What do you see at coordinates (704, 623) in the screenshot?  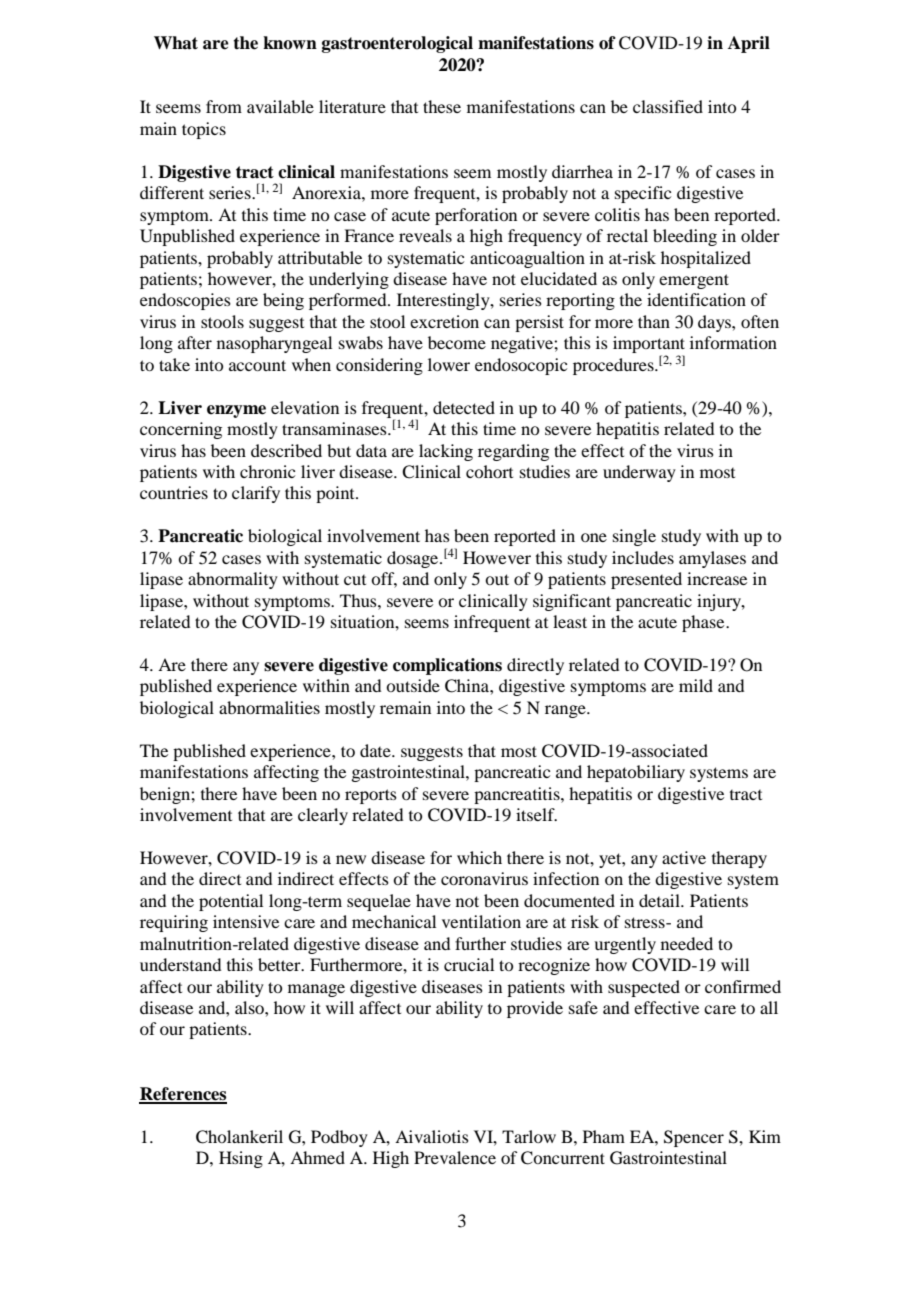 I see `phase` at bounding box center [704, 623].
